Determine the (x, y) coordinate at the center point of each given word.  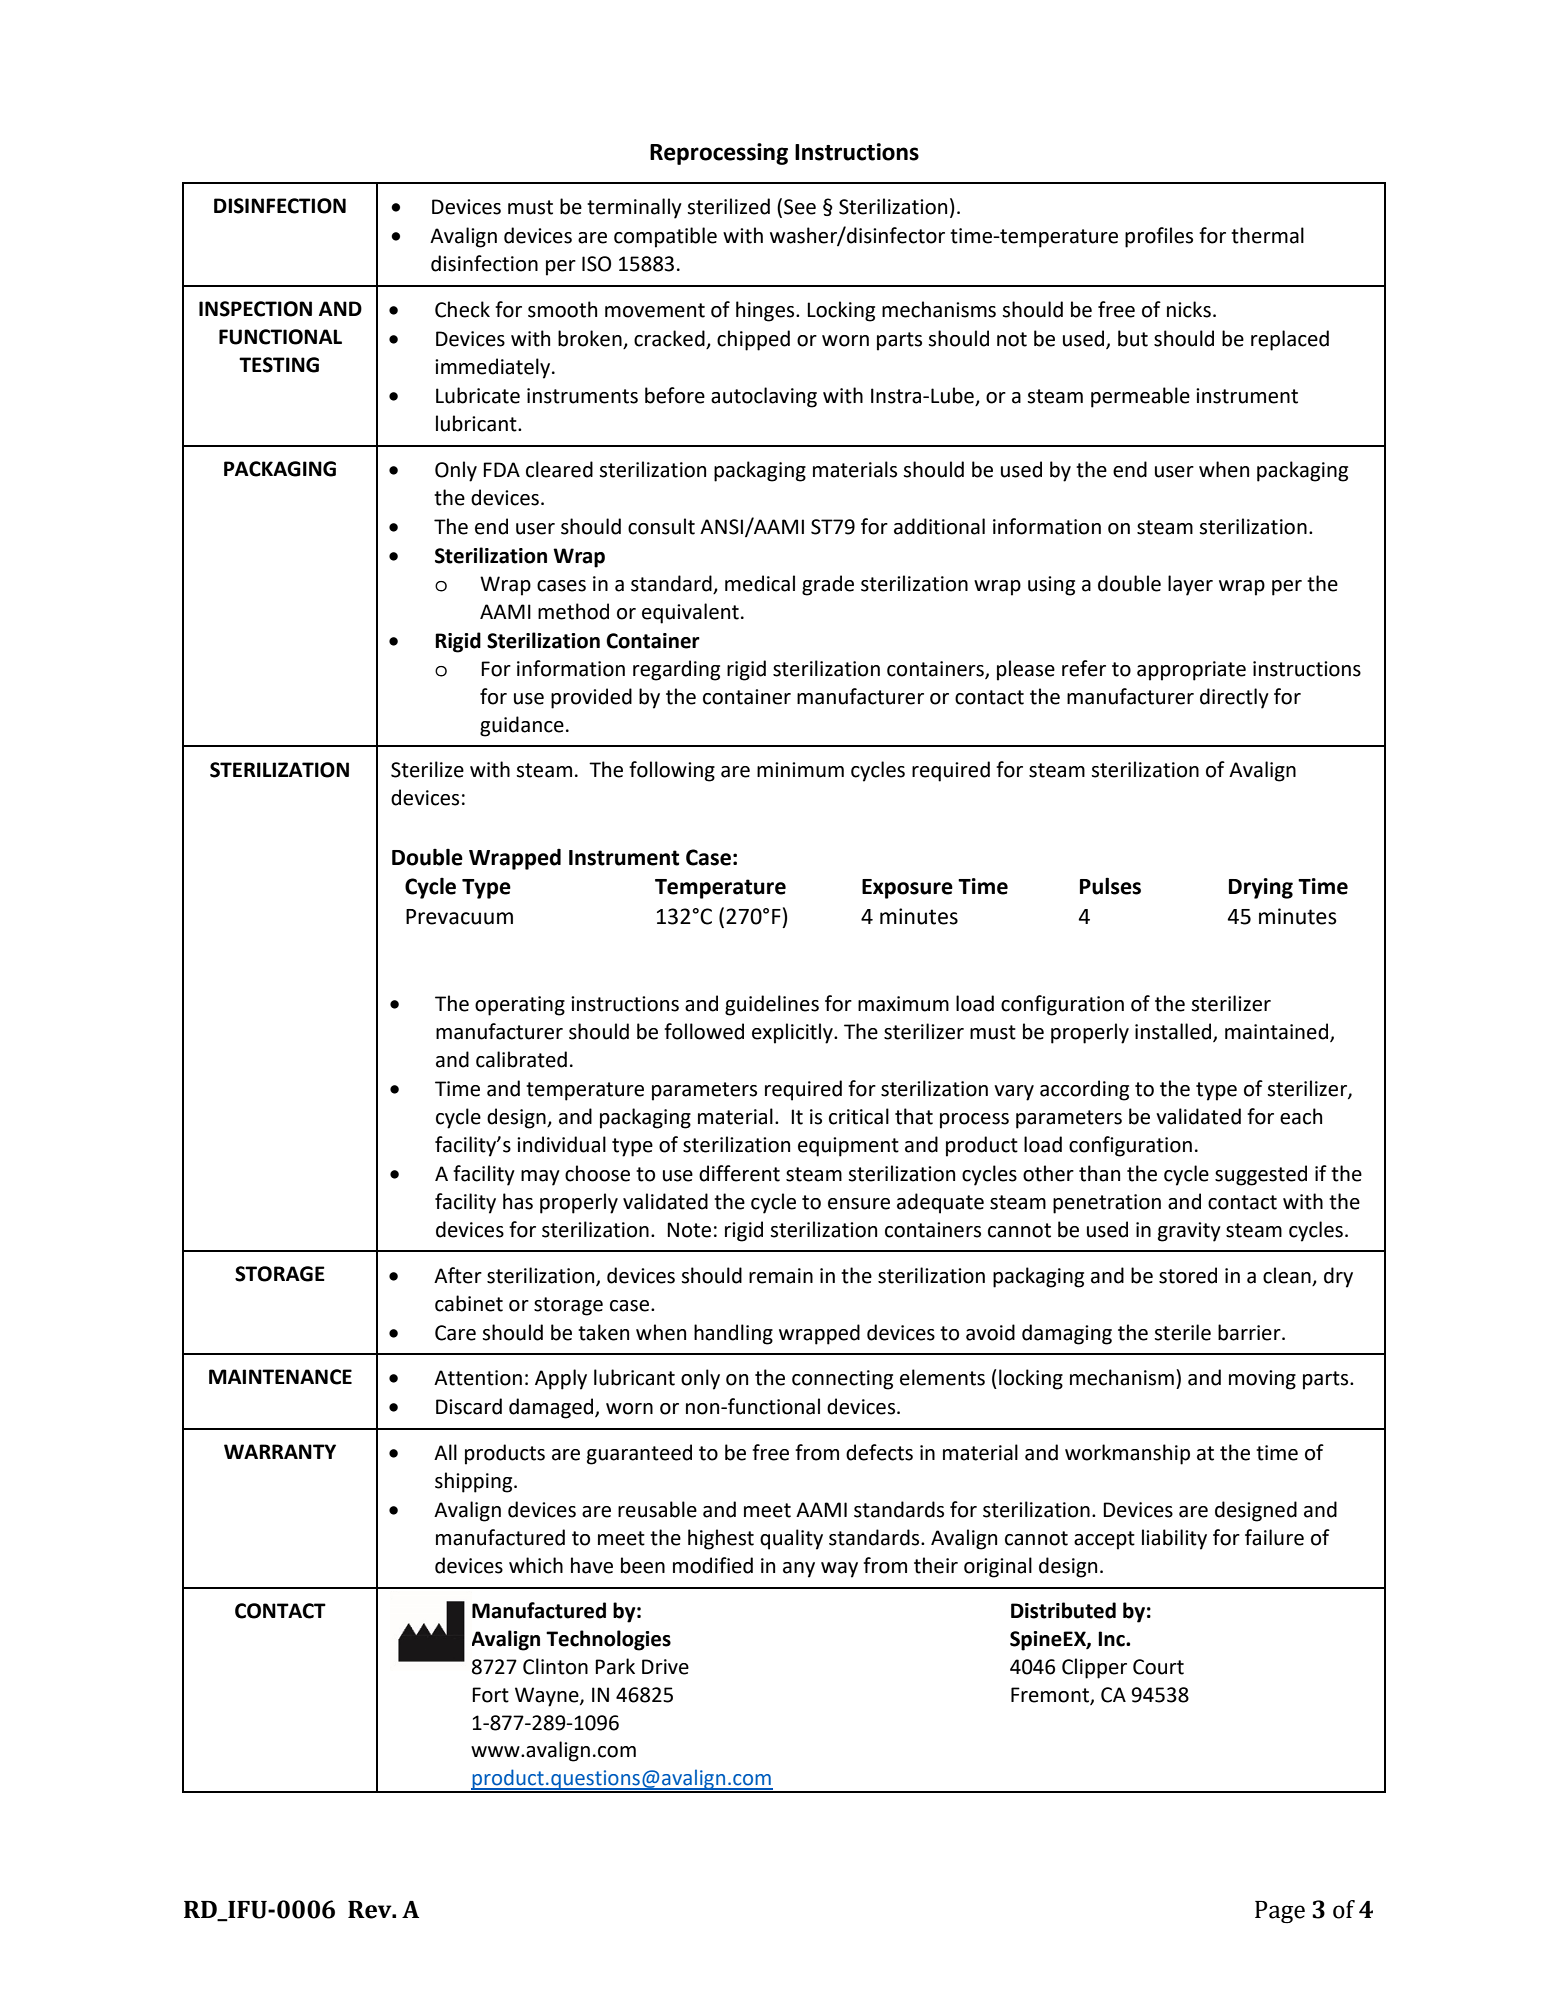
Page (1280, 1912)
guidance (522, 726)
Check (462, 309)
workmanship (1127, 1454)
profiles (1159, 237)
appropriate (1191, 671)
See (800, 207)
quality (791, 1539)
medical (760, 583)
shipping (475, 1482)
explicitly (793, 1033)
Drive (665, 1667)
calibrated (521, 1059)
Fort (490, 1695)
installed (1174, 1032)
